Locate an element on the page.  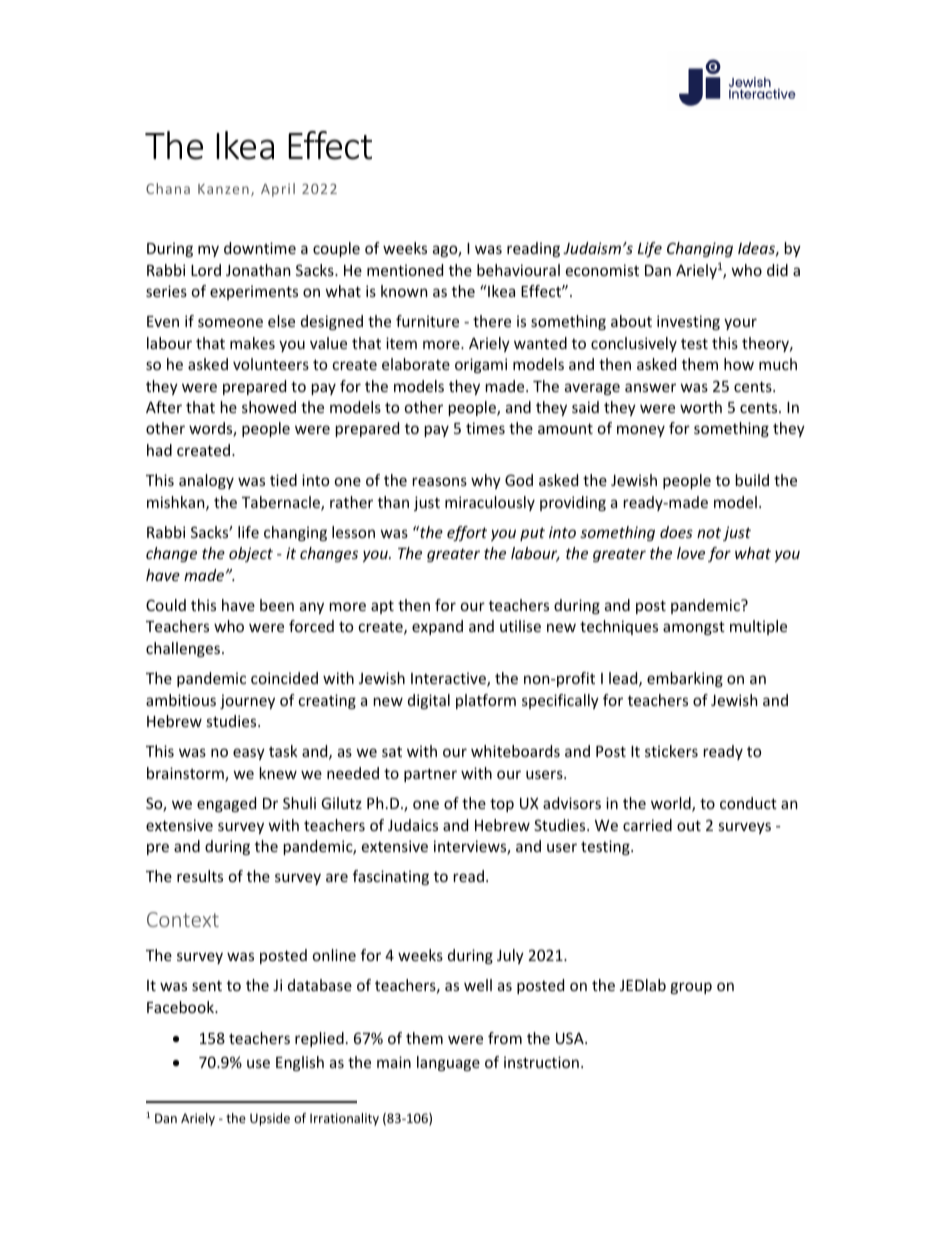
downtime is located at coordinates (260, 248).
